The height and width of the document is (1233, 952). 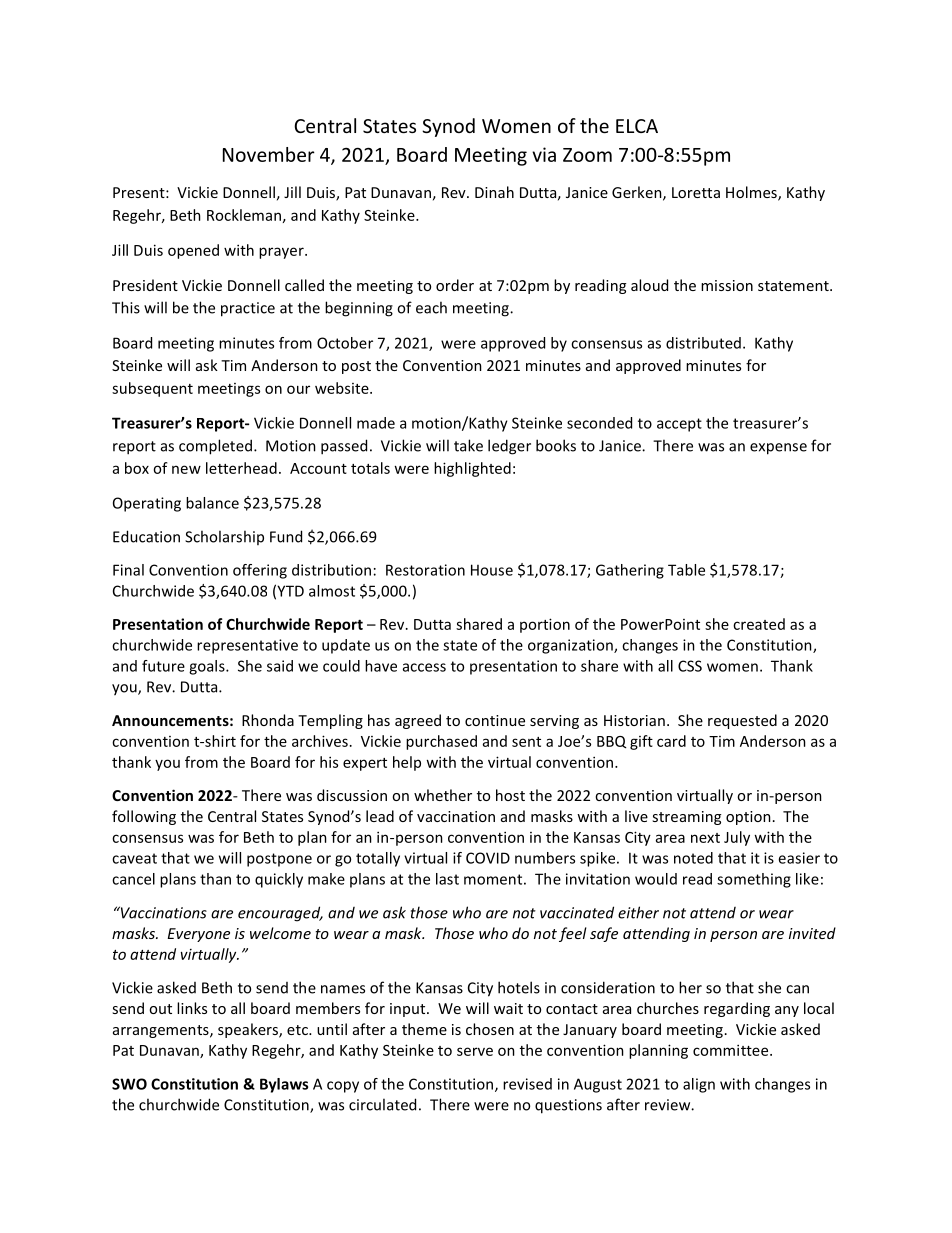 I want to click on Holmes, so click(x=752, y=193).
